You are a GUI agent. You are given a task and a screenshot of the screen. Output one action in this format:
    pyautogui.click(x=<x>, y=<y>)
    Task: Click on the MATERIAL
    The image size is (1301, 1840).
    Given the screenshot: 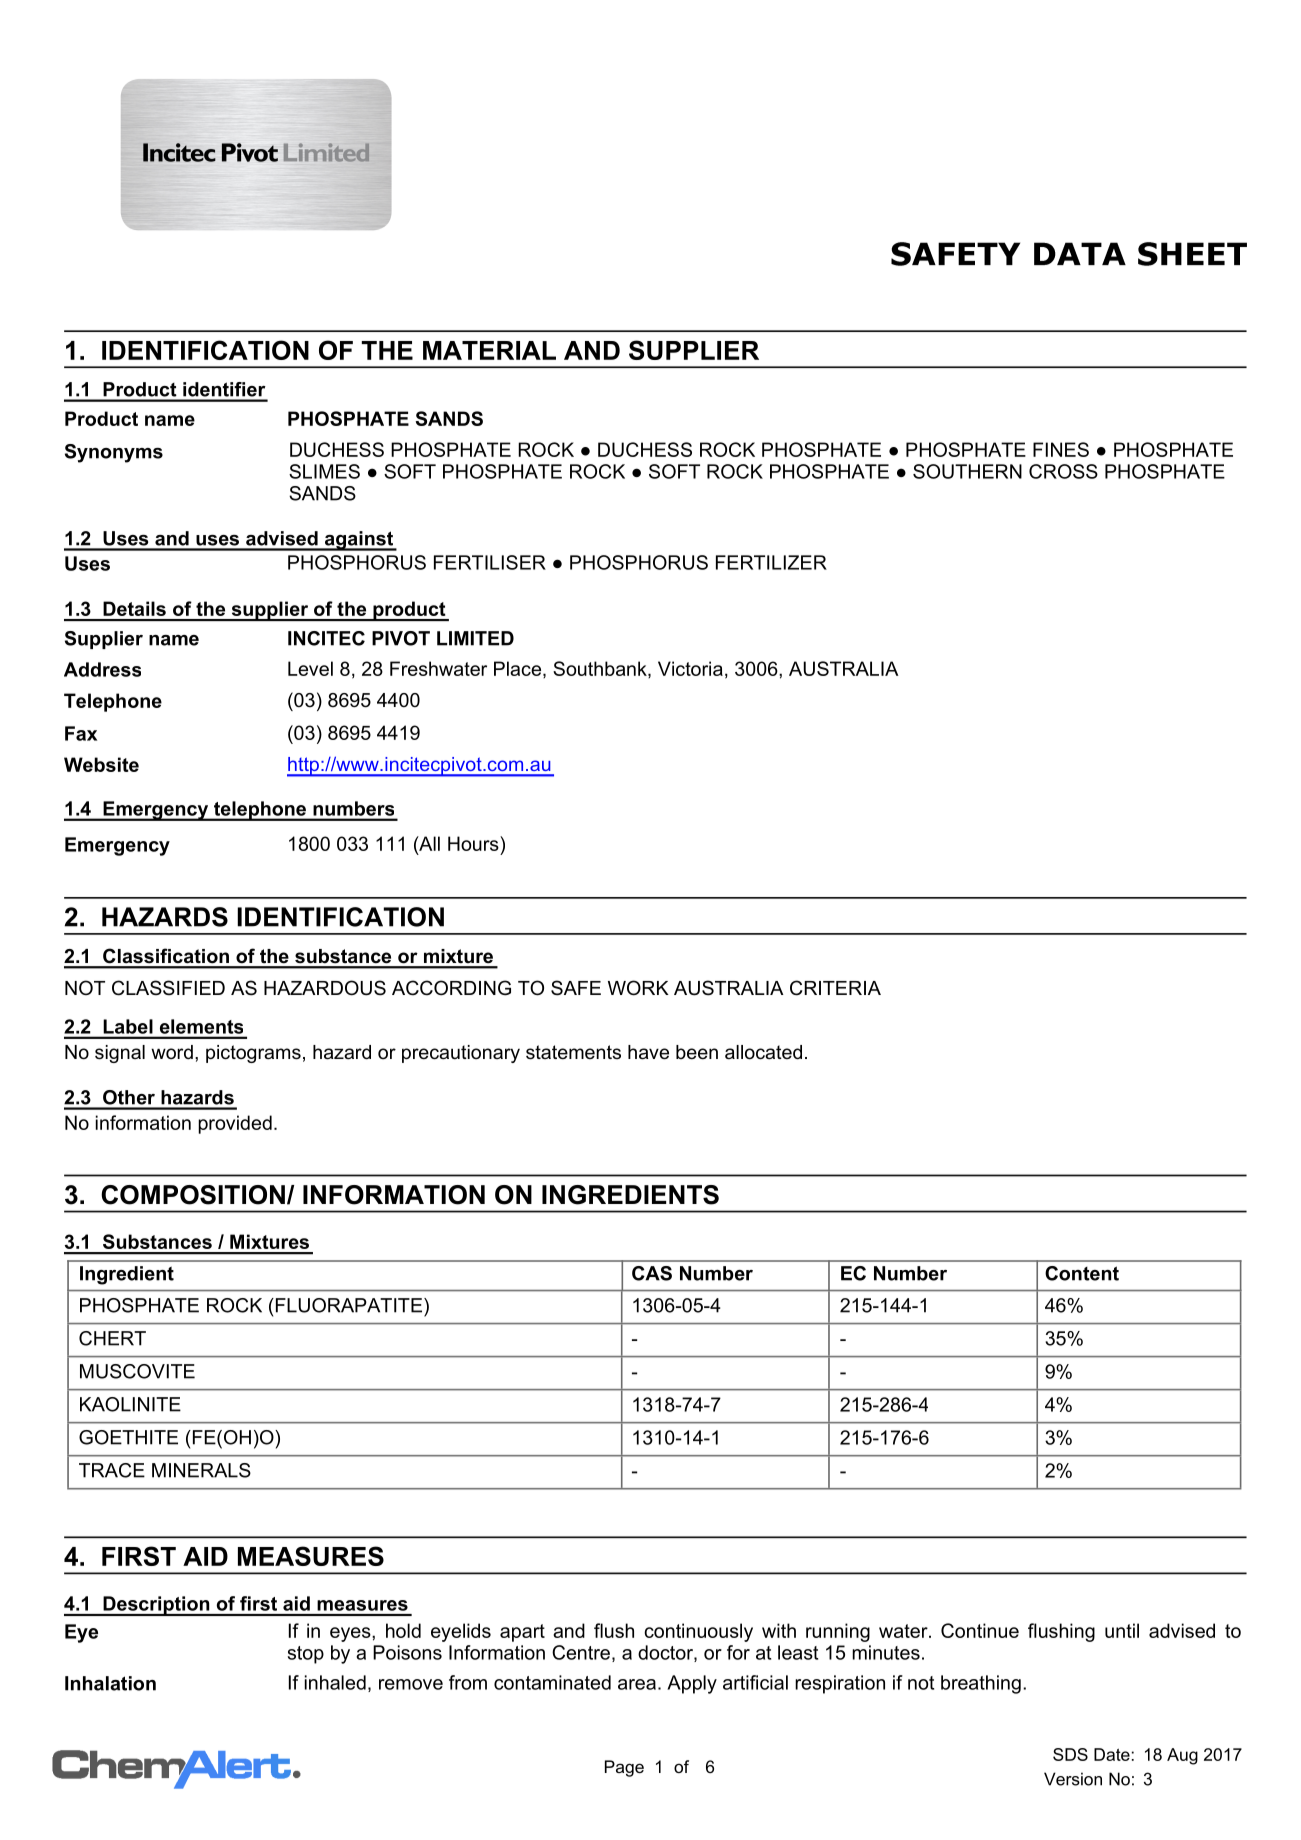 What is the action you would take?
    pyautogui.click(x=489, y=350)
